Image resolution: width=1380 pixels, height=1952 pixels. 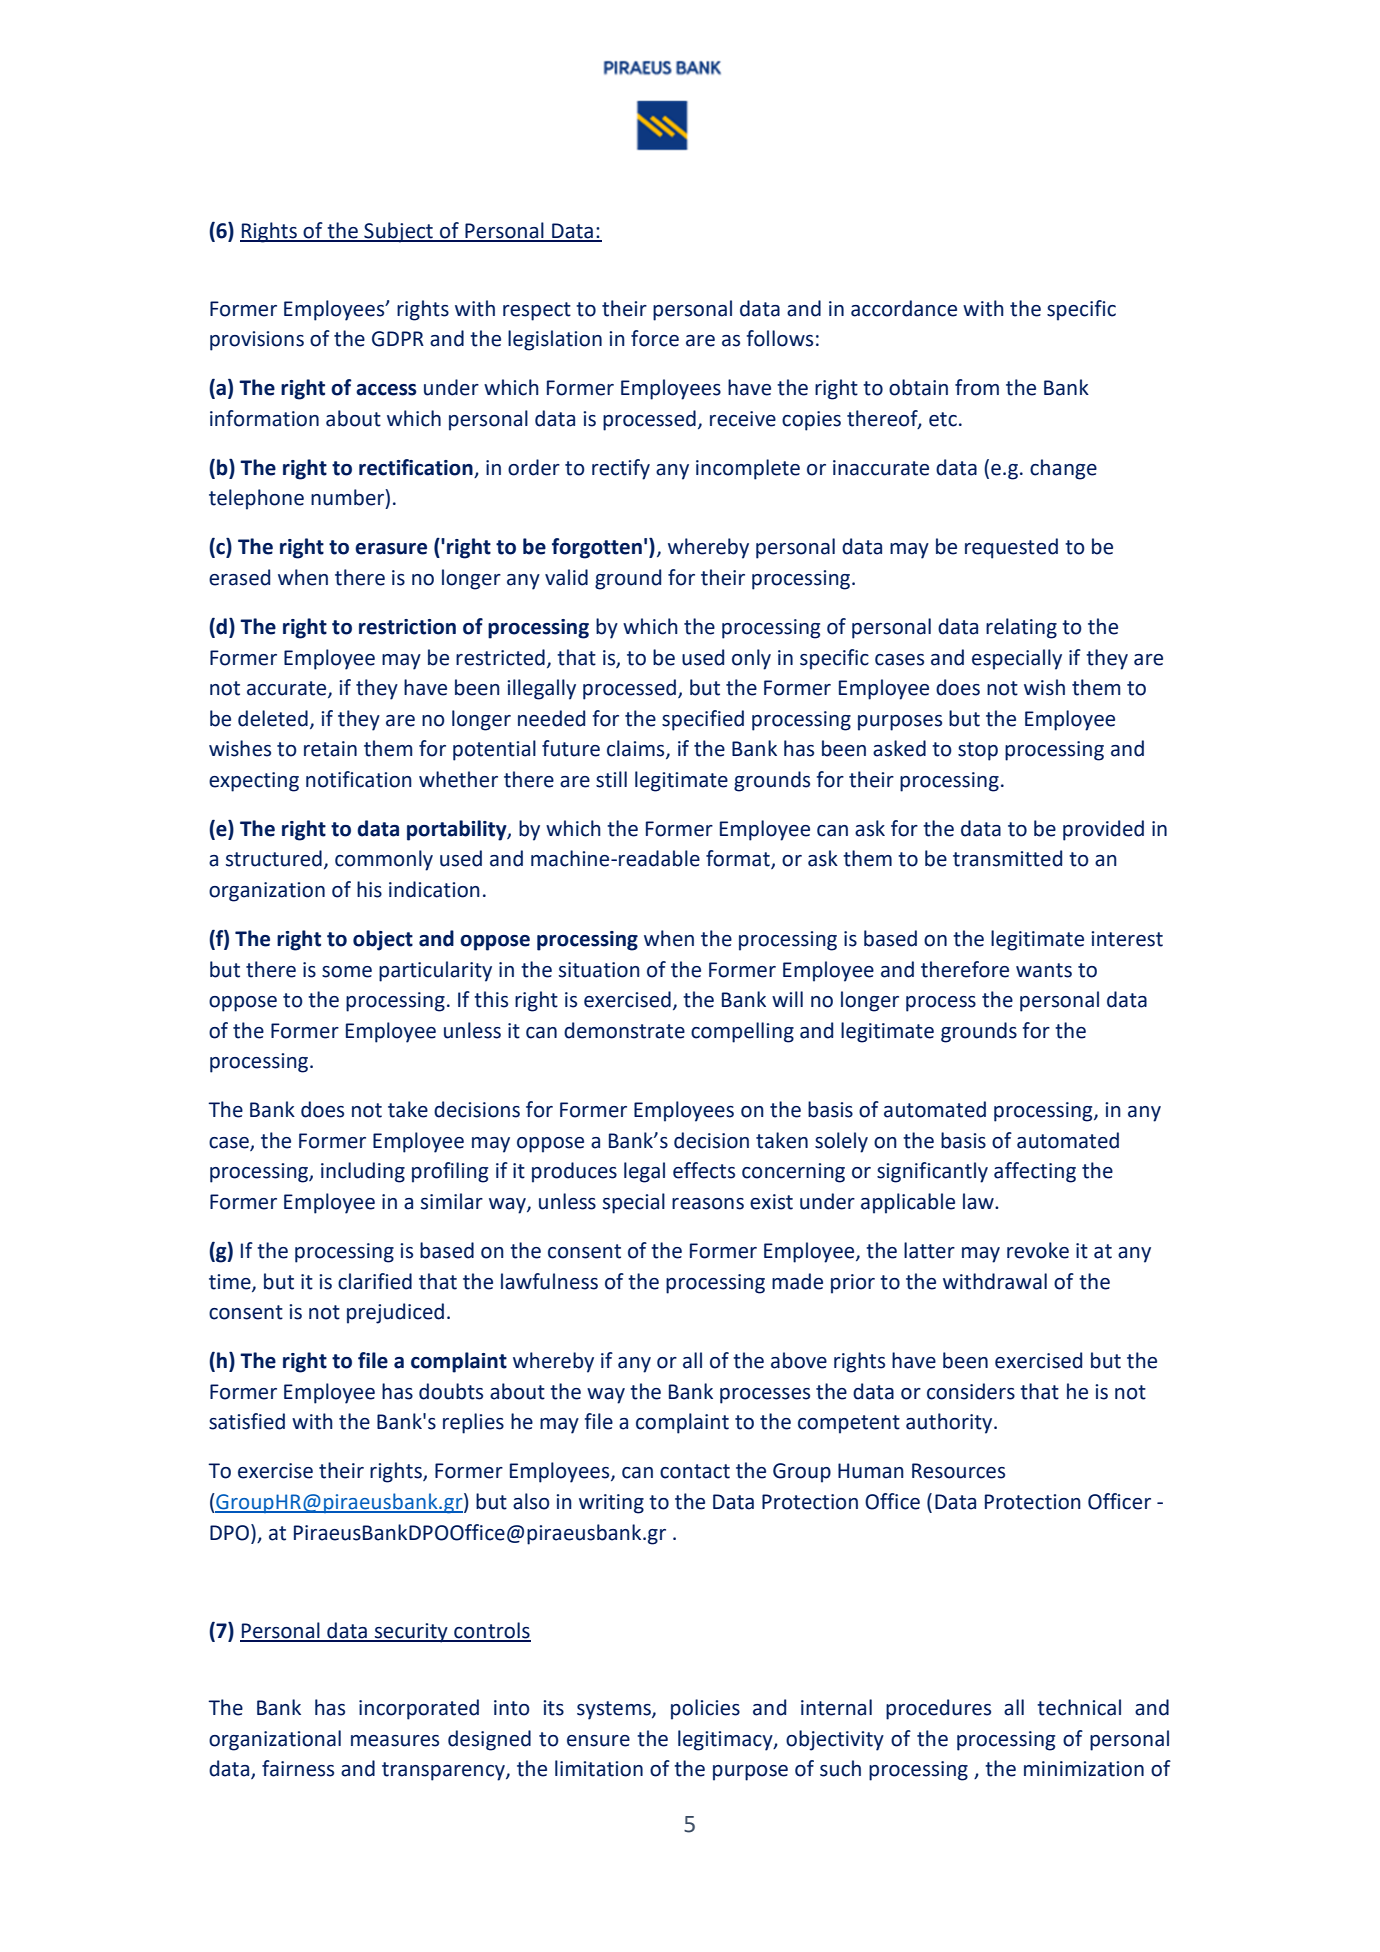 I want to click on technical, so click(x=1079, y=1707).
